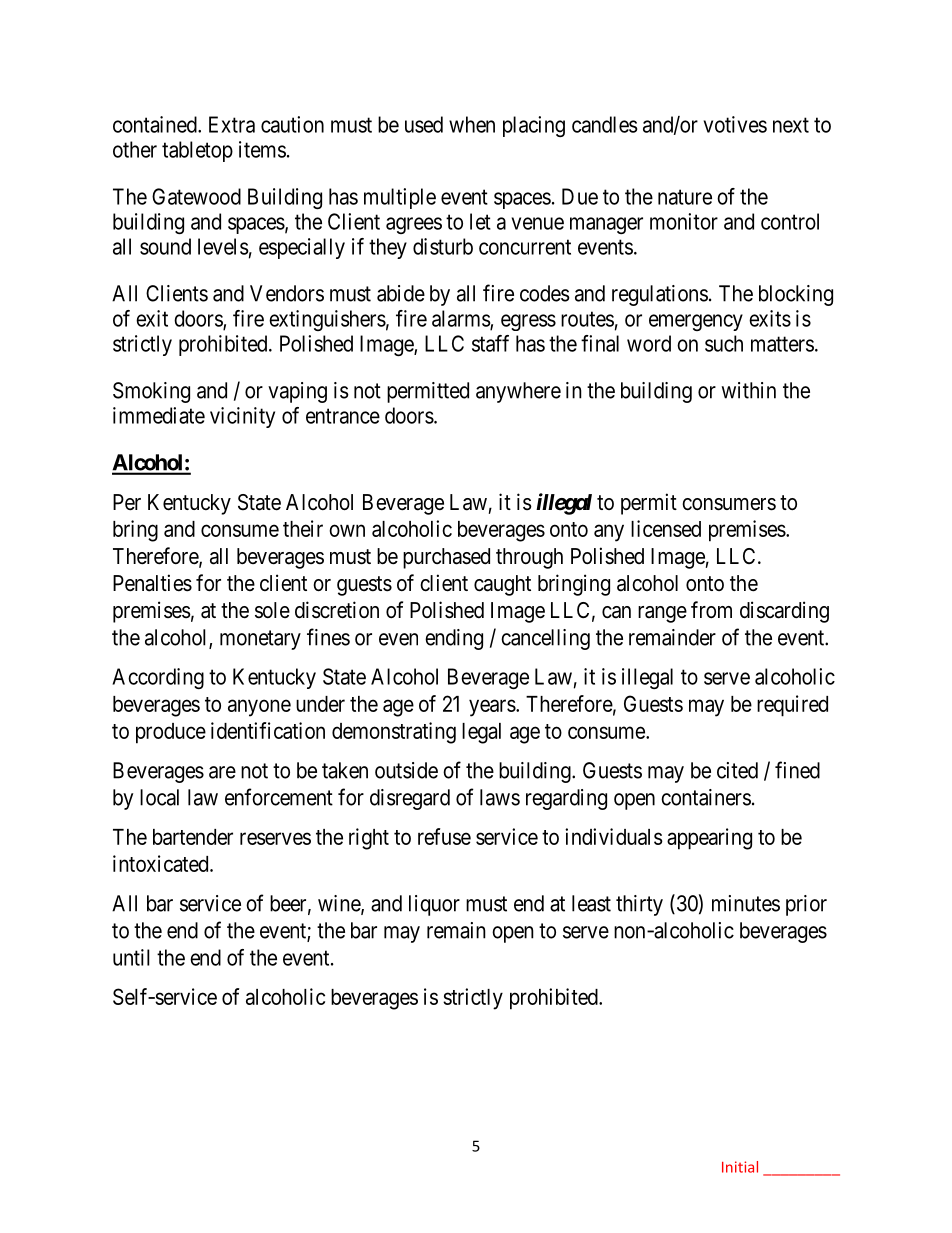  What do you see at coordinates (472, 124) in the image?
I see `when` at bounding box center [472, 124].
